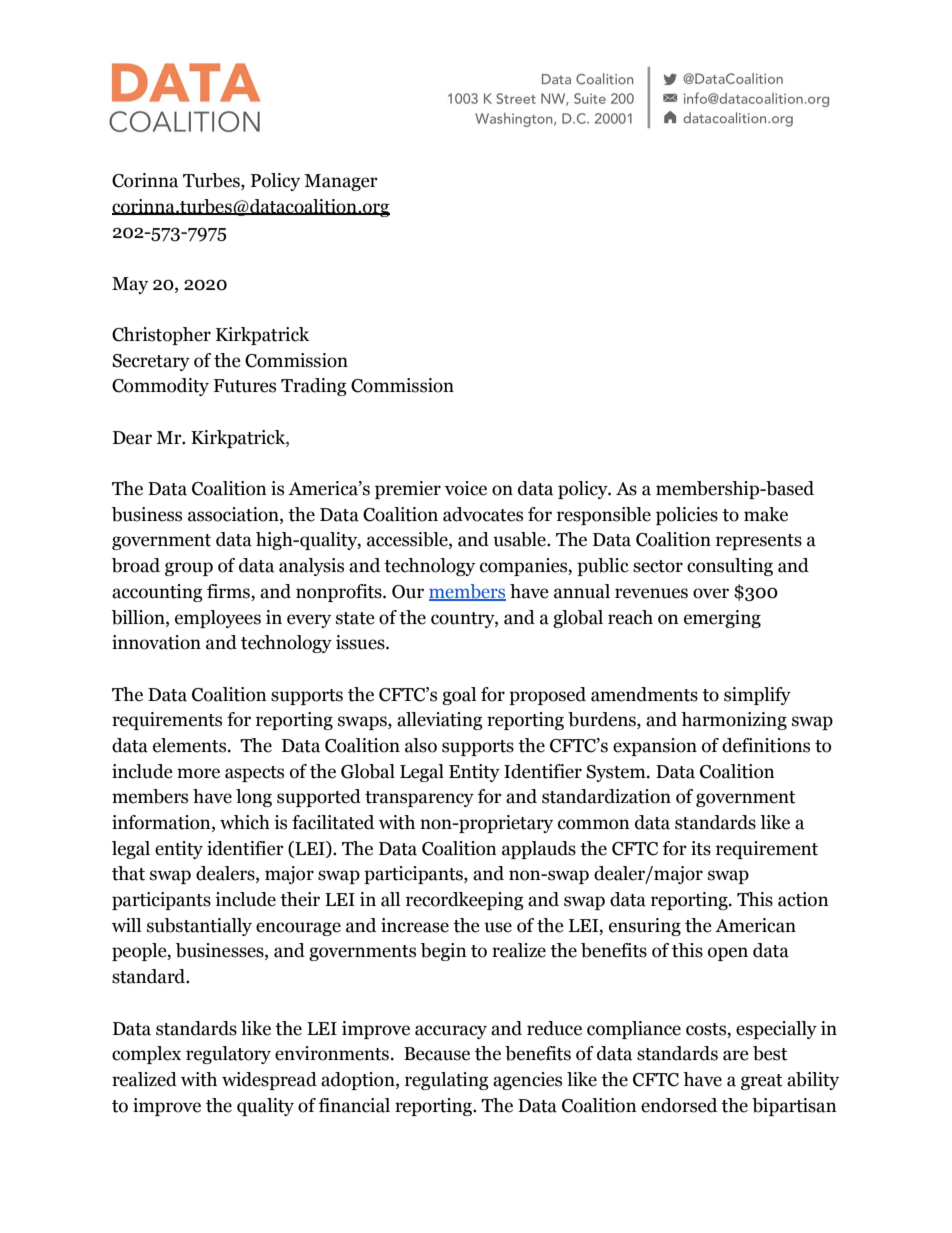 The image size is (952, 1233). Describe the element at coordinates (447, 1081) in the screenshot. I see `regulating` at that location.
